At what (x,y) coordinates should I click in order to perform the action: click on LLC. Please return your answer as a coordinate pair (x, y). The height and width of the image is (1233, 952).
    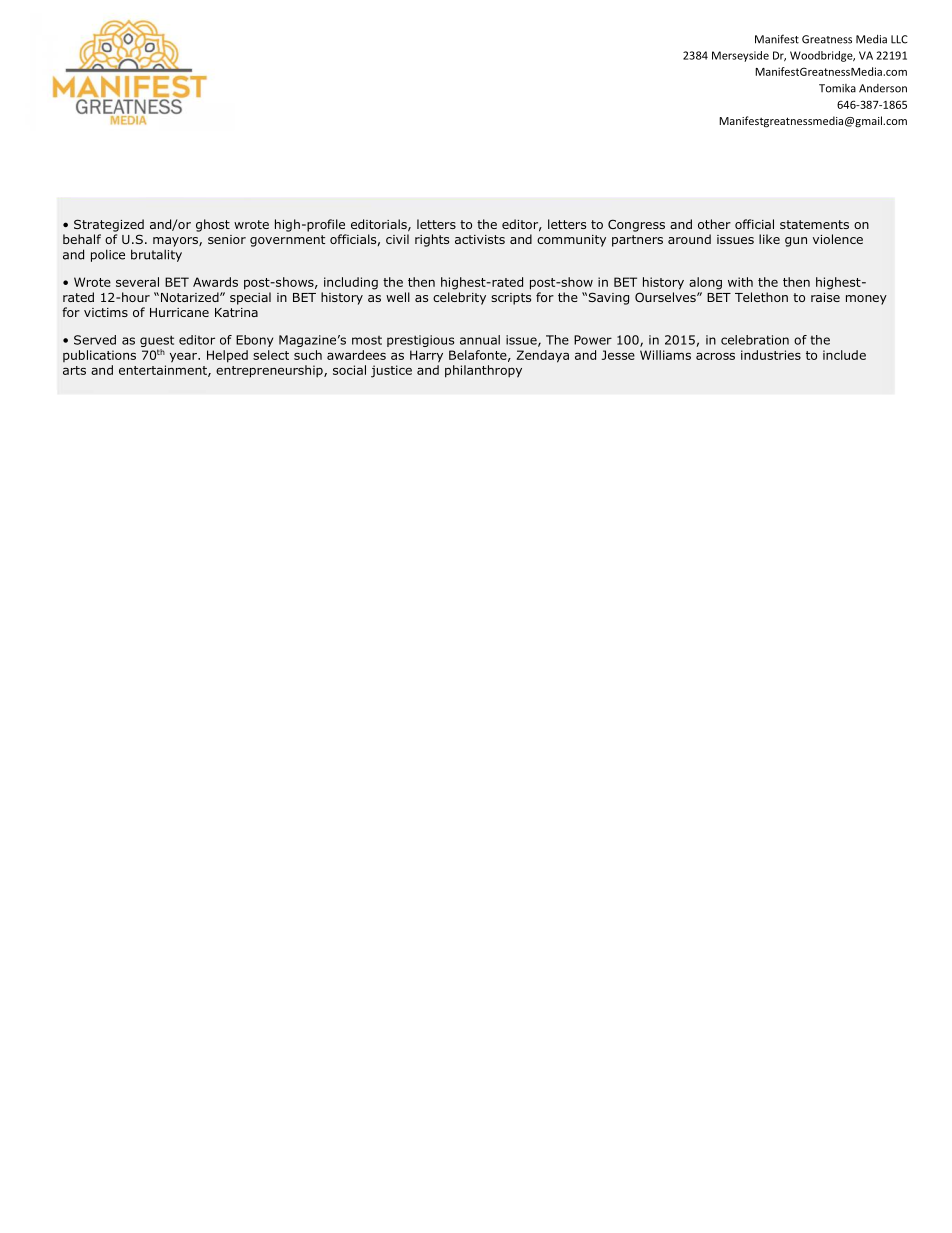
    Looking at the image, I should click on (899, 39).
